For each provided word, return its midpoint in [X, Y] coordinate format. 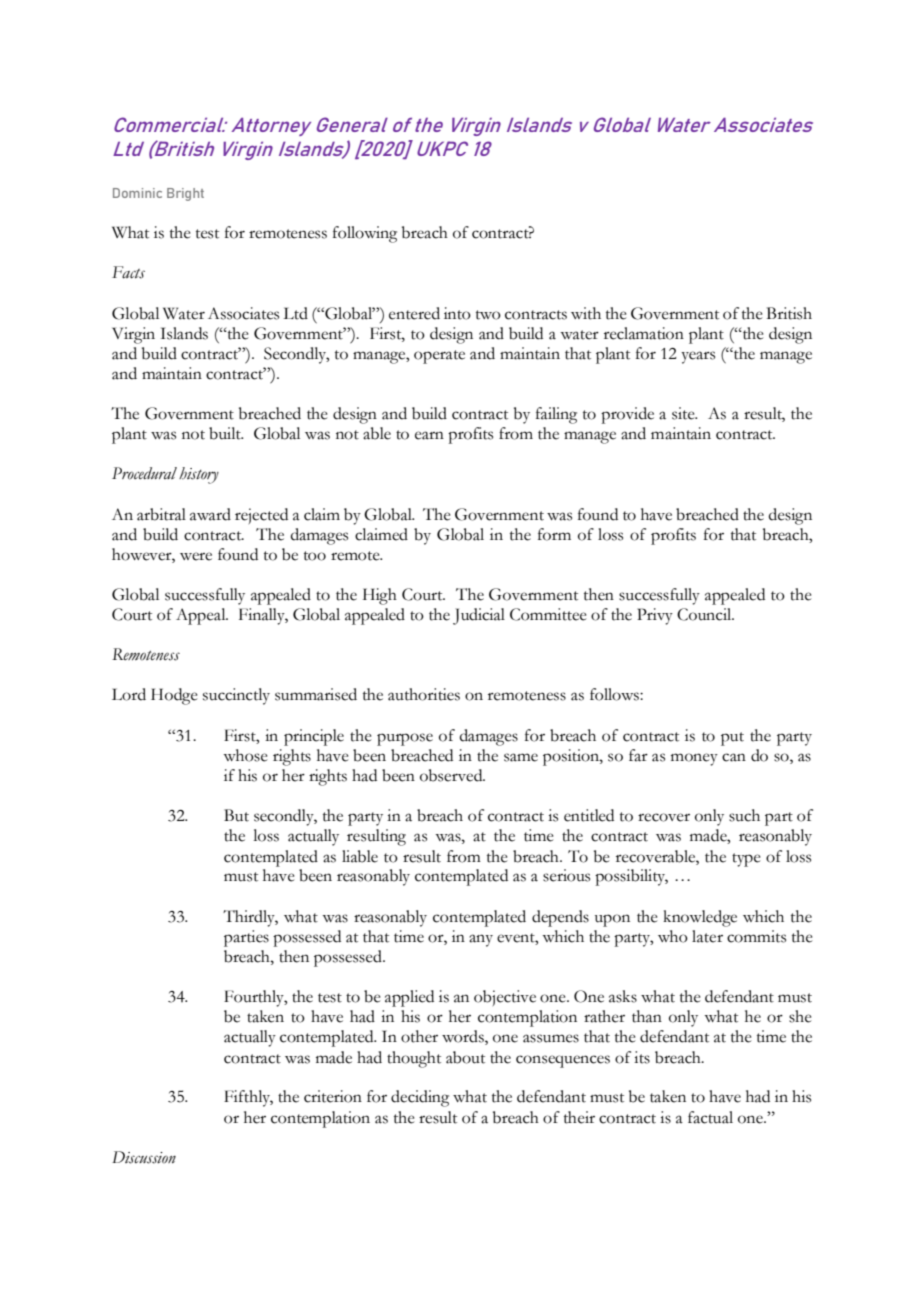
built [226, 433]
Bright [185, 194]
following [365, 234]
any [481, 940]
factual [710, 1117]
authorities [424, 694]
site [684, 413]
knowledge [700, 918]
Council [705, 614]
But [236, 815]
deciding [420, 1098]
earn [429, 435]
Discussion [144, 1157]
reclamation [644, 333]
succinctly [236, 696]
